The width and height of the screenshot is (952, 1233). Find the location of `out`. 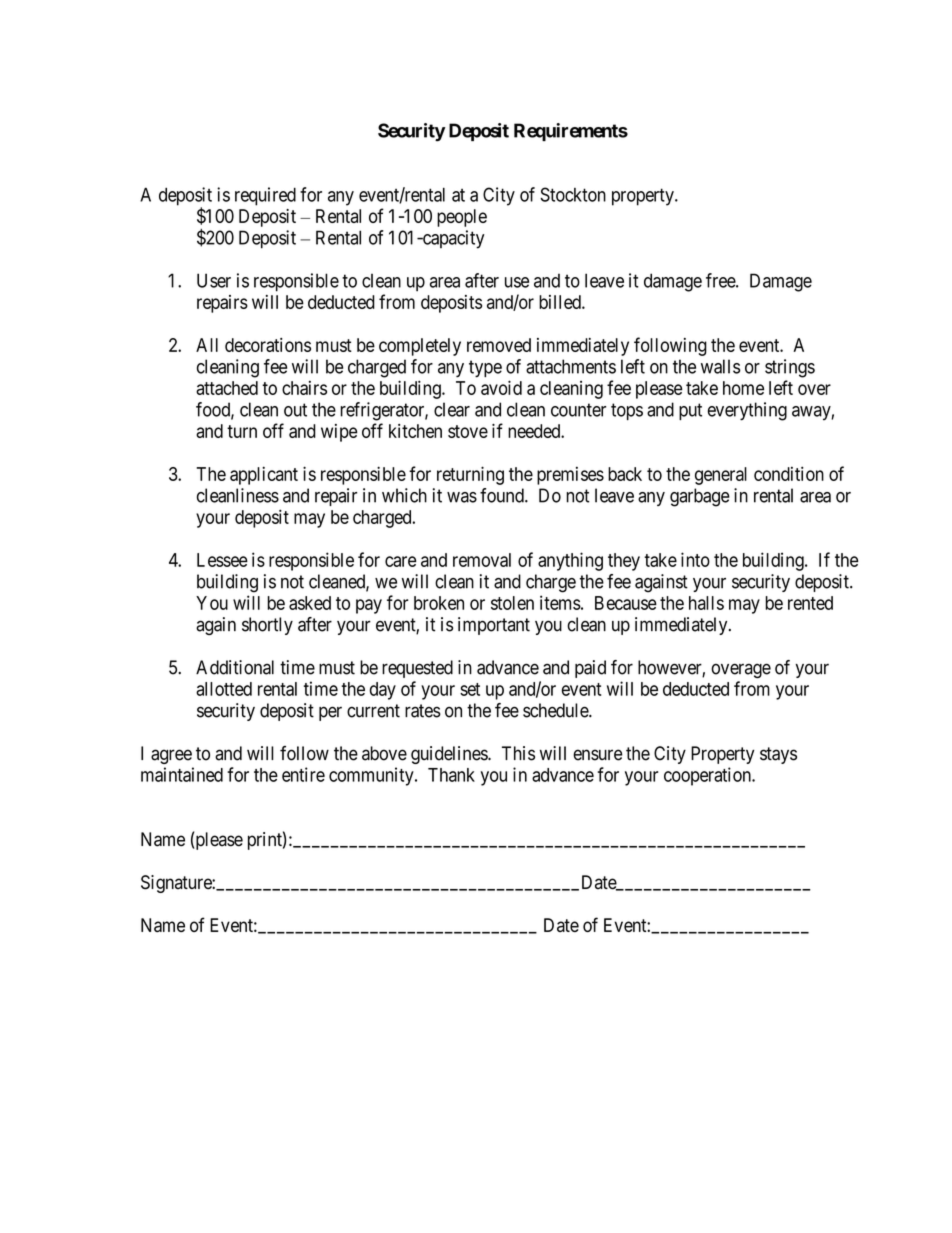

out is located at coordinates (295, 410).
